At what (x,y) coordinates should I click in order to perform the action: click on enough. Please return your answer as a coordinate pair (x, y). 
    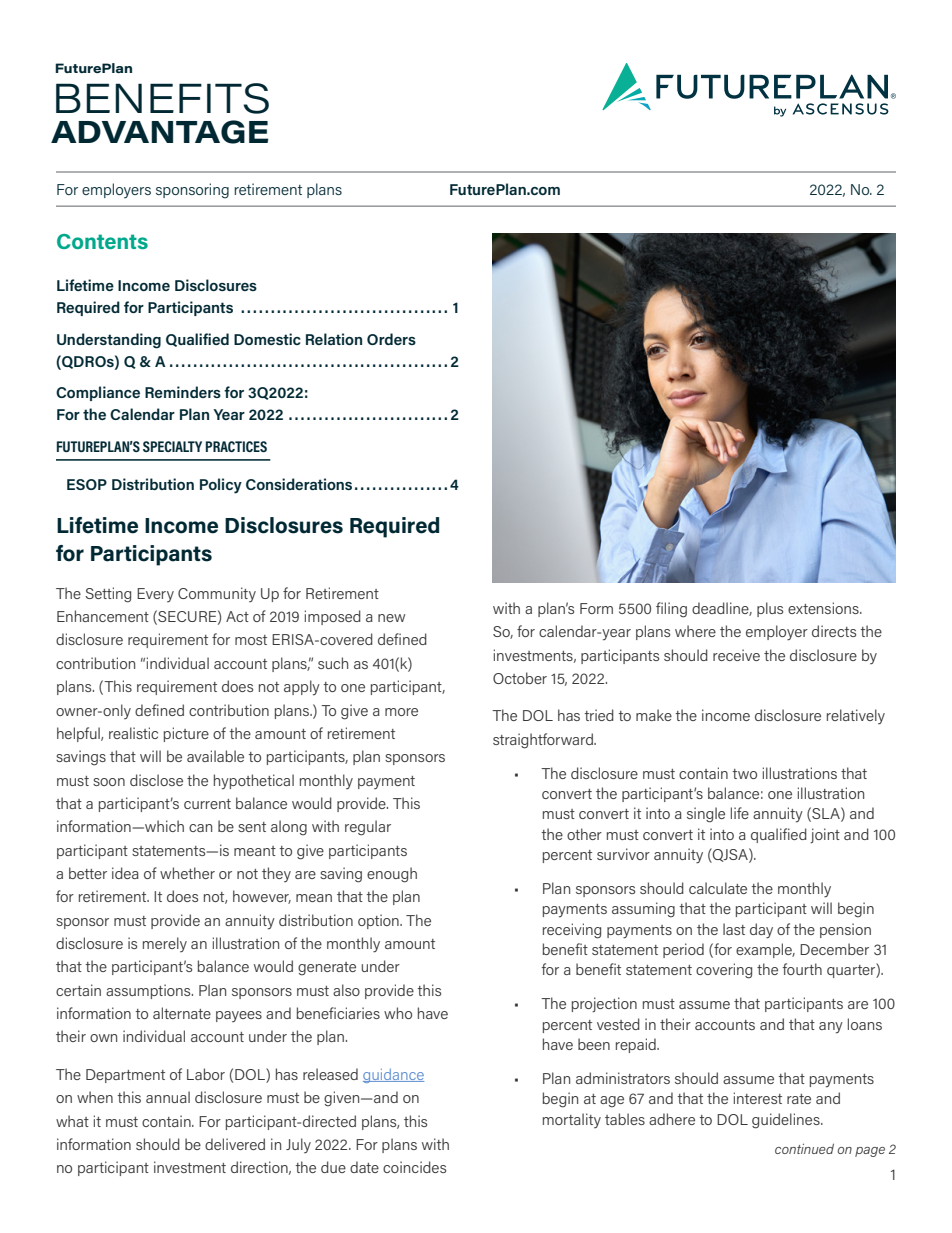
    Looking at the image, I should click on (392, 875).
